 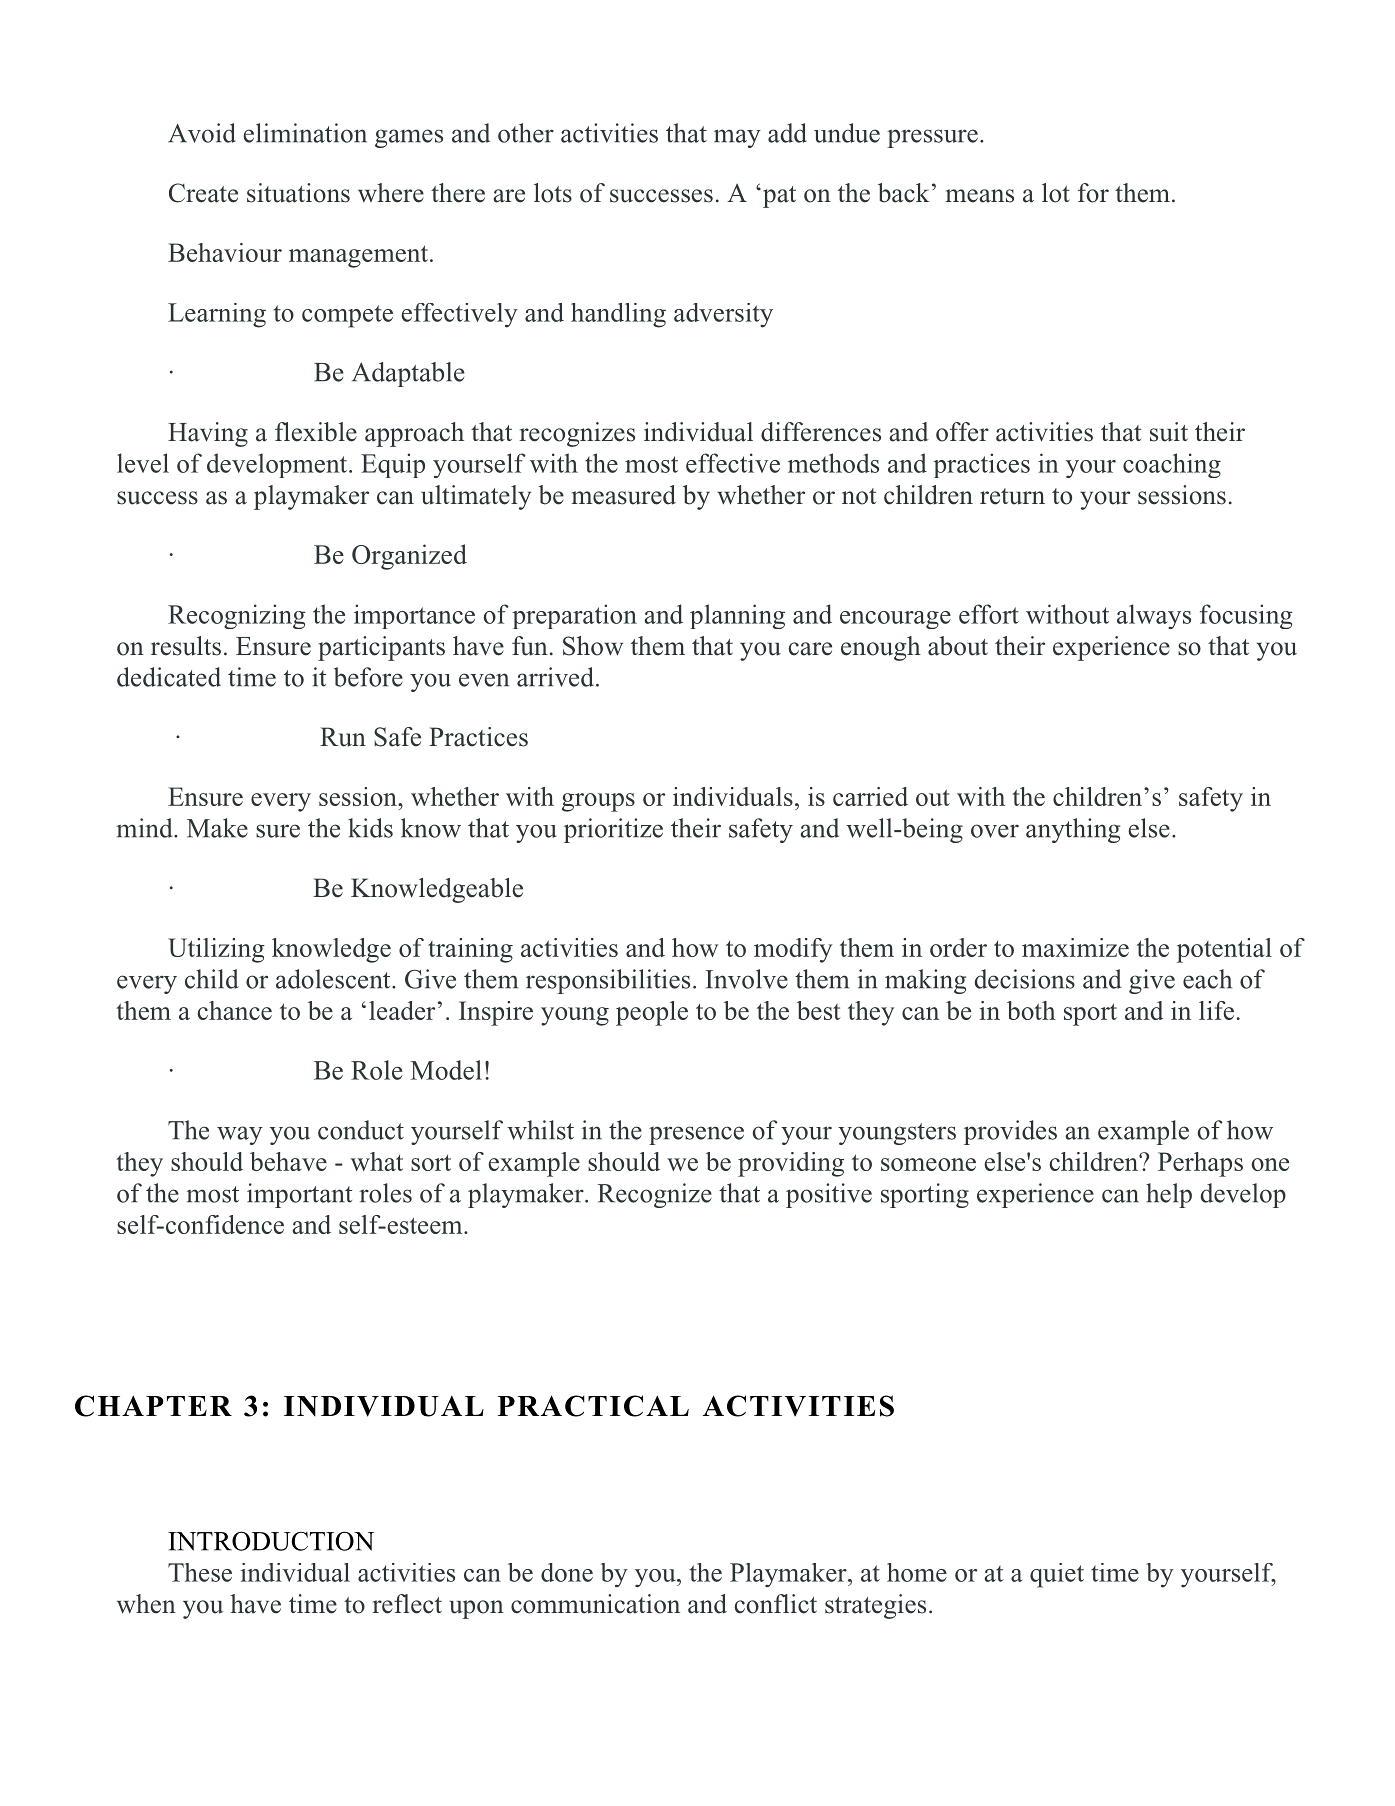 I want to click on always, so click(x=1154, y=616).
